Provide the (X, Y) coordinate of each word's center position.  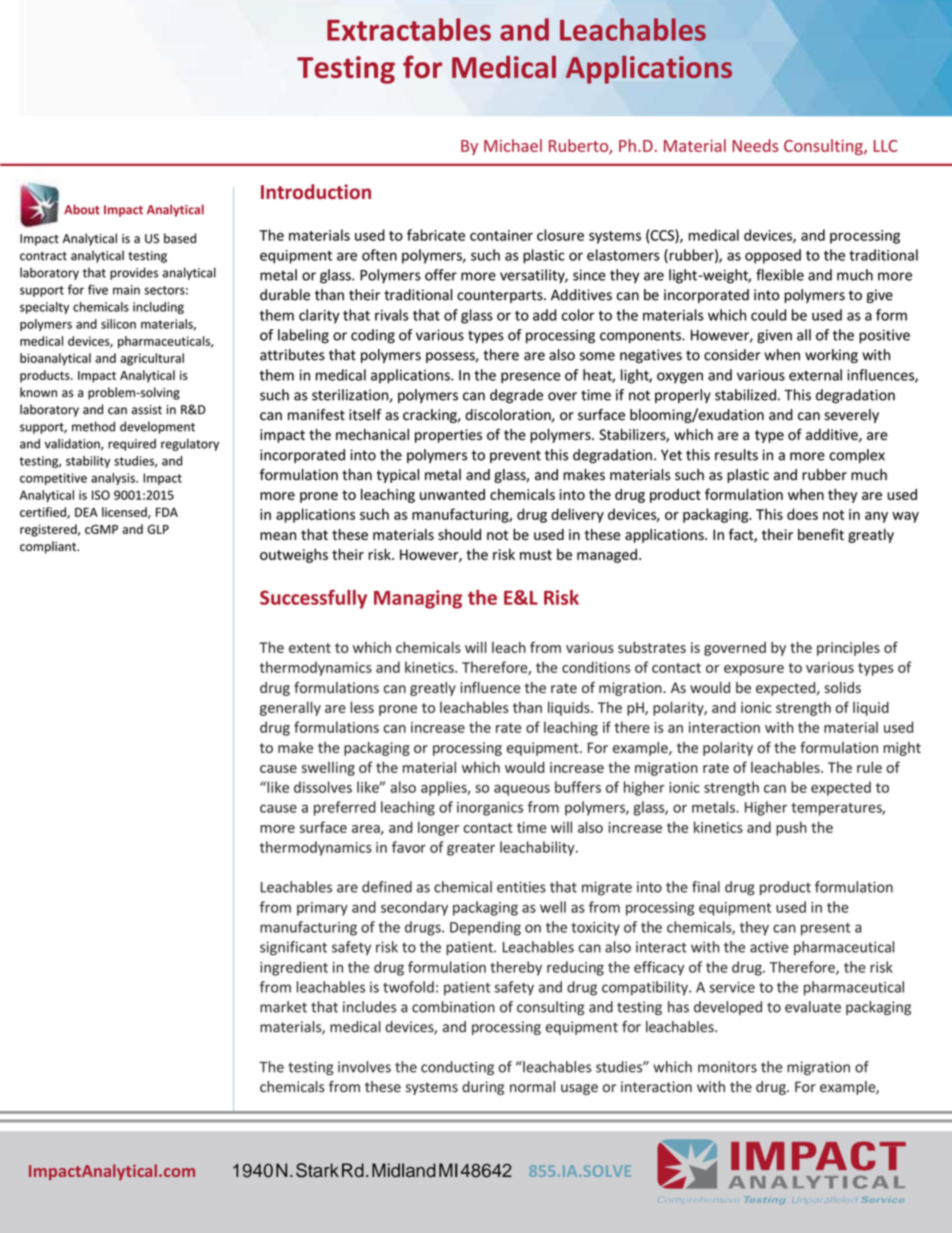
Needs (755, 145)
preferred (345, 808)
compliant (49, 547)
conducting (457, 1068)
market (283, 1007)
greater (471, 849)
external (815, 375)
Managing (418, 599)
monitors (727, 1067)
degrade (516, 396)
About (82, 209)
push (791, 828)
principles (848, 648)
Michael (513, 145)
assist (147, 410)
